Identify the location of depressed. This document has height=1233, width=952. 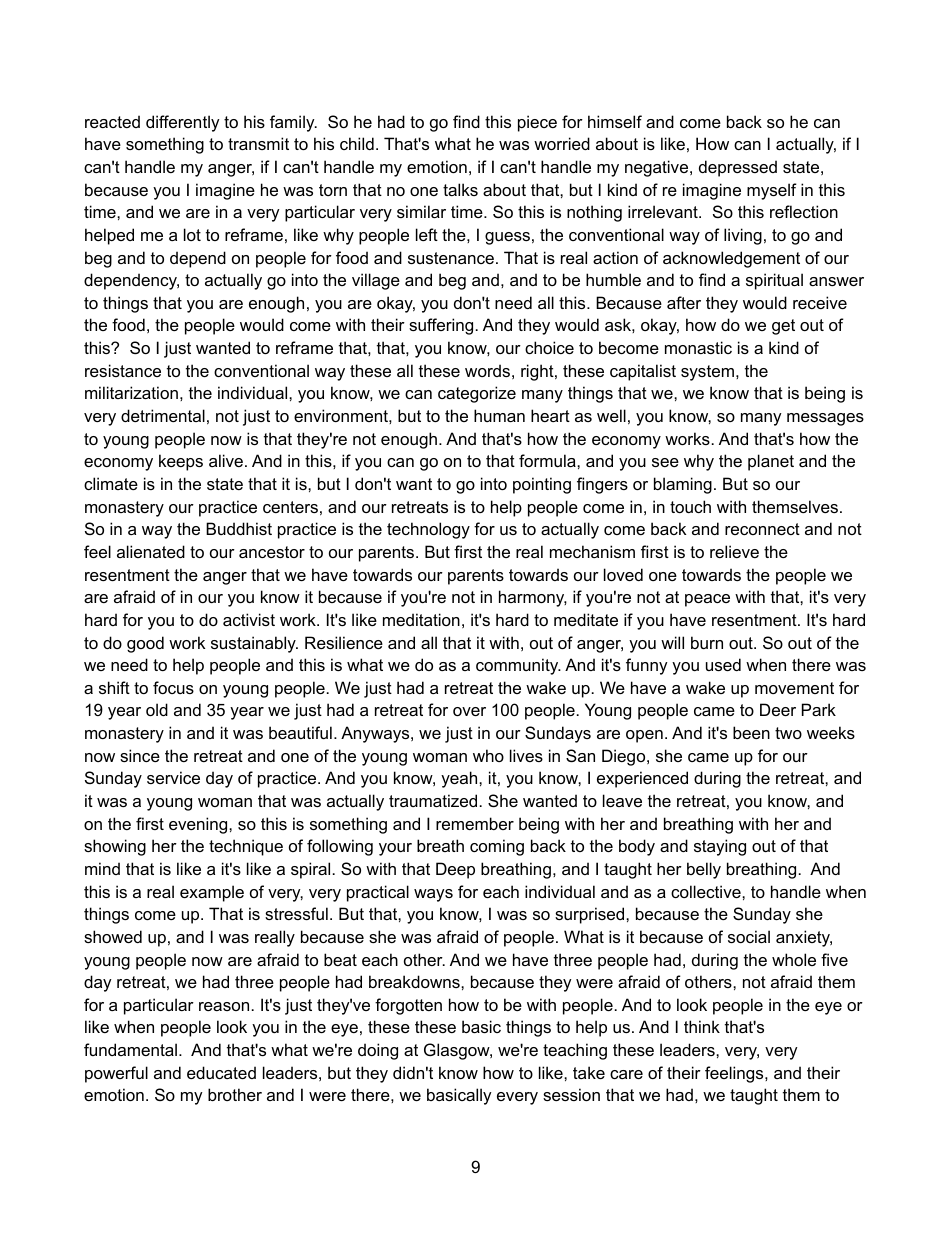
(738, 168).
